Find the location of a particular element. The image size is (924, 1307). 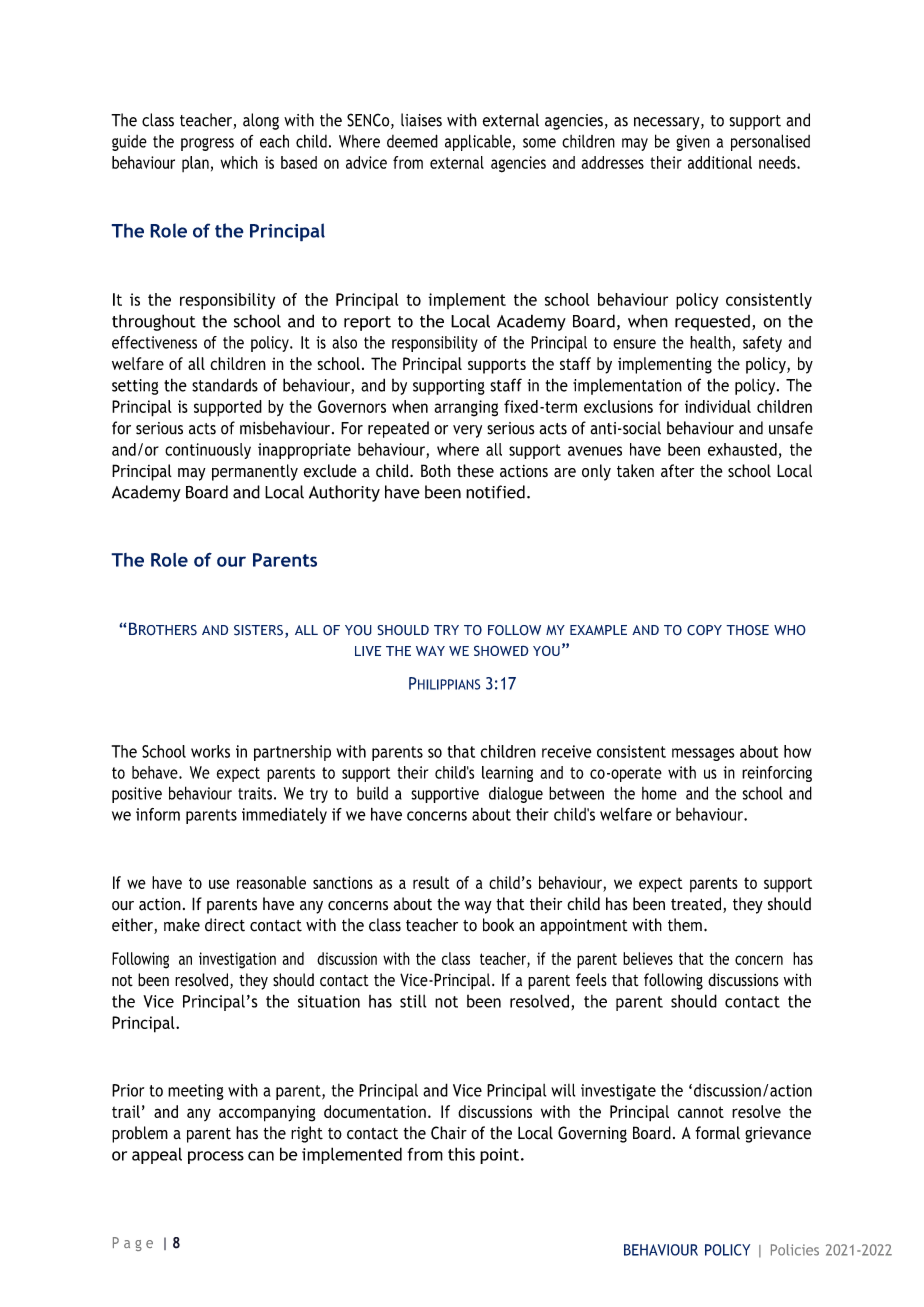

progress is located at coordinates (207, 144).
